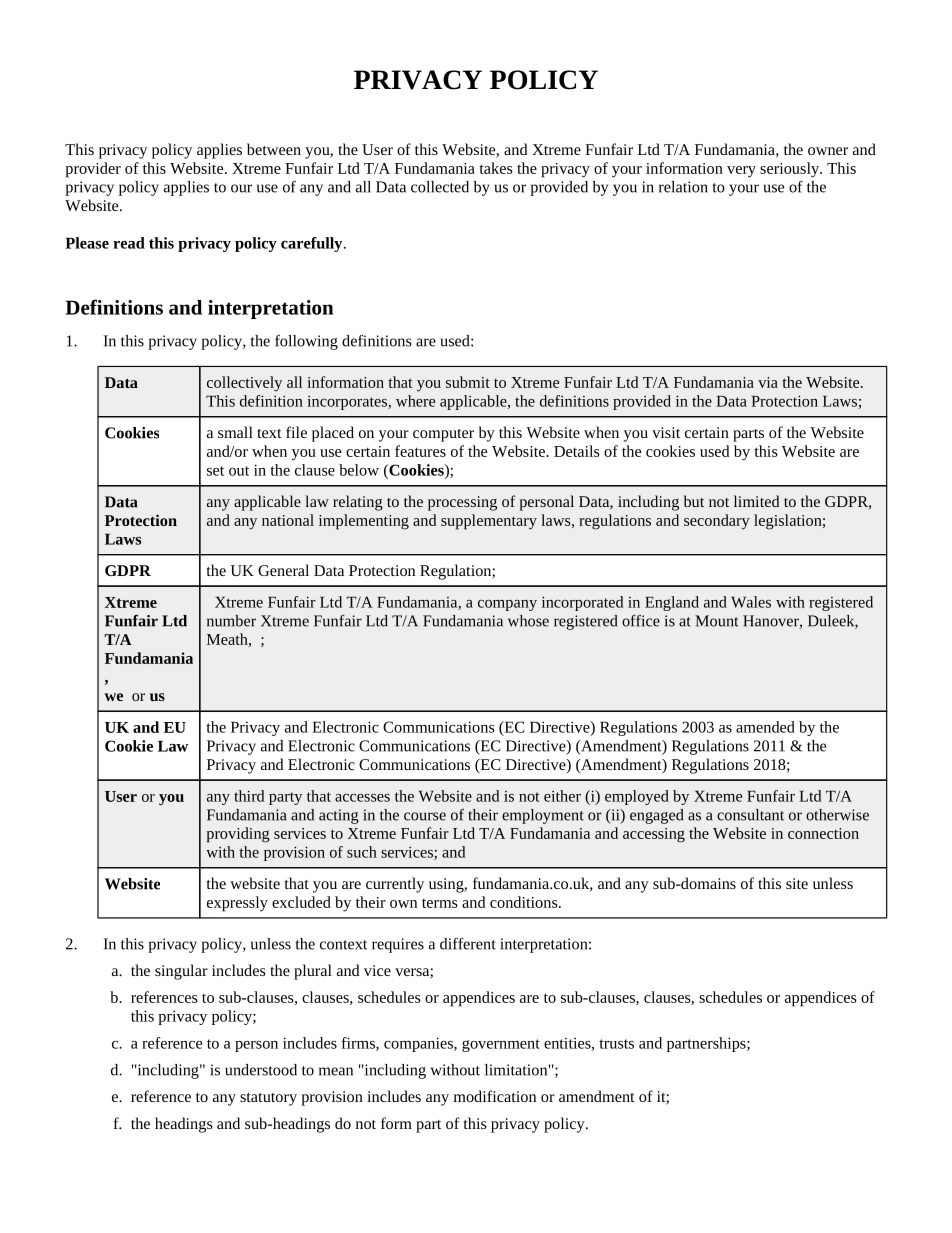 This screenshot has width=952, height=1233. What do you see at coordinates (261, 1070) in the screenshot?
I see `understood` at bounding box center [261, 1070].
